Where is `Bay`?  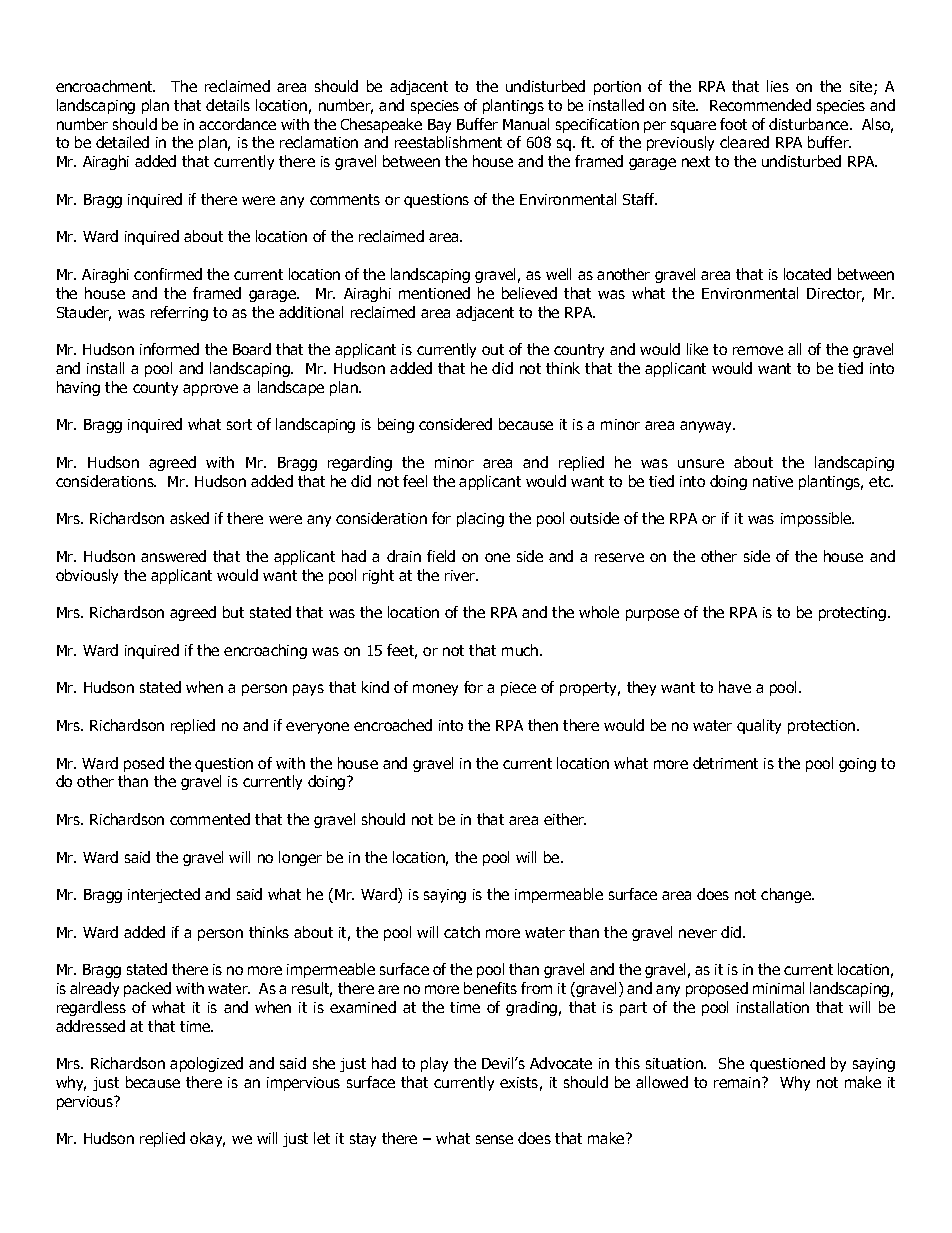
Bay is located at coordinates (439, 126).
